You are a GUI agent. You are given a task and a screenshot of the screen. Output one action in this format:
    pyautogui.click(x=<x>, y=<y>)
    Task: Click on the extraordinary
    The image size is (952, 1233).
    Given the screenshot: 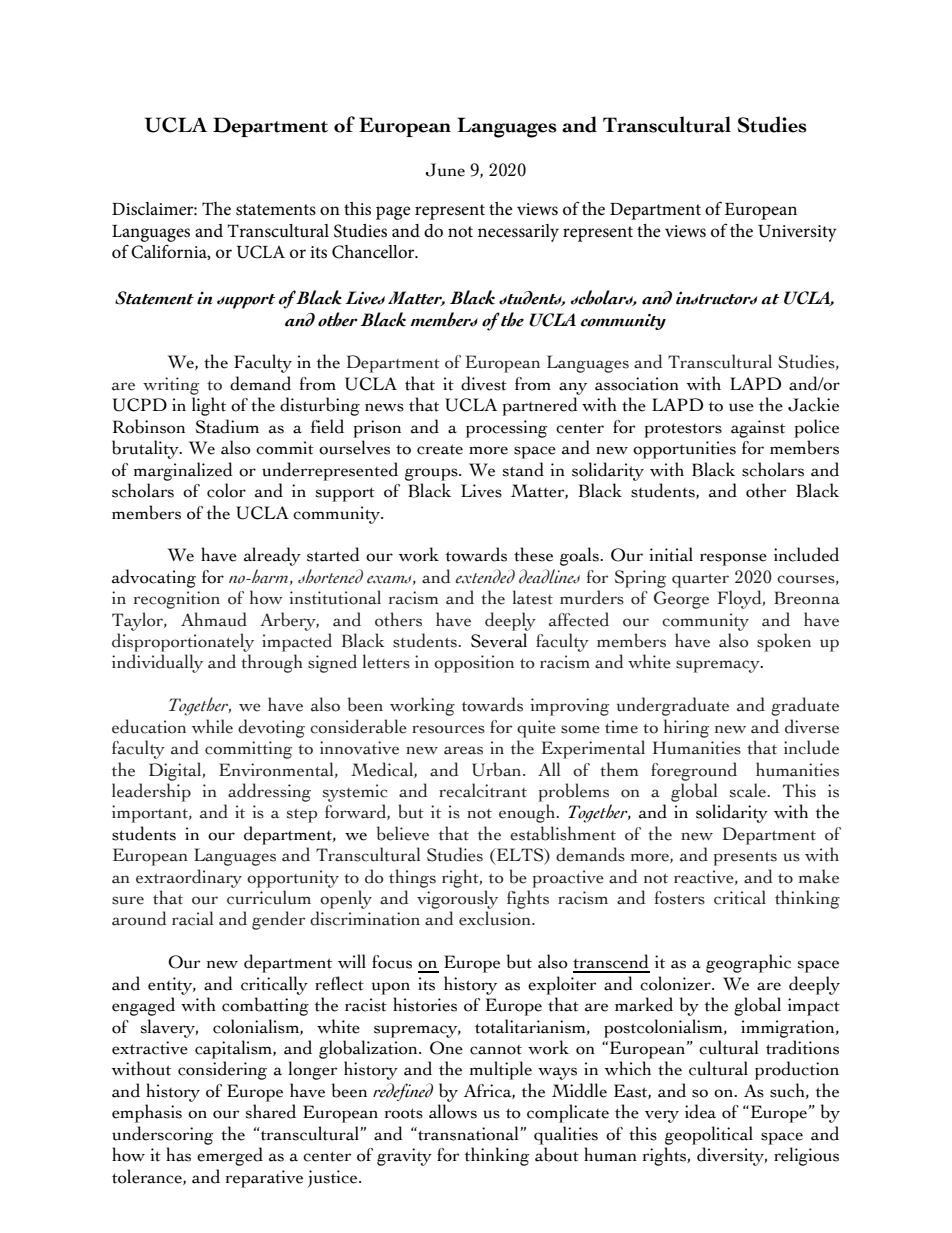 What is the action you would take?
    pyautogui.click(x=189, y=878)
